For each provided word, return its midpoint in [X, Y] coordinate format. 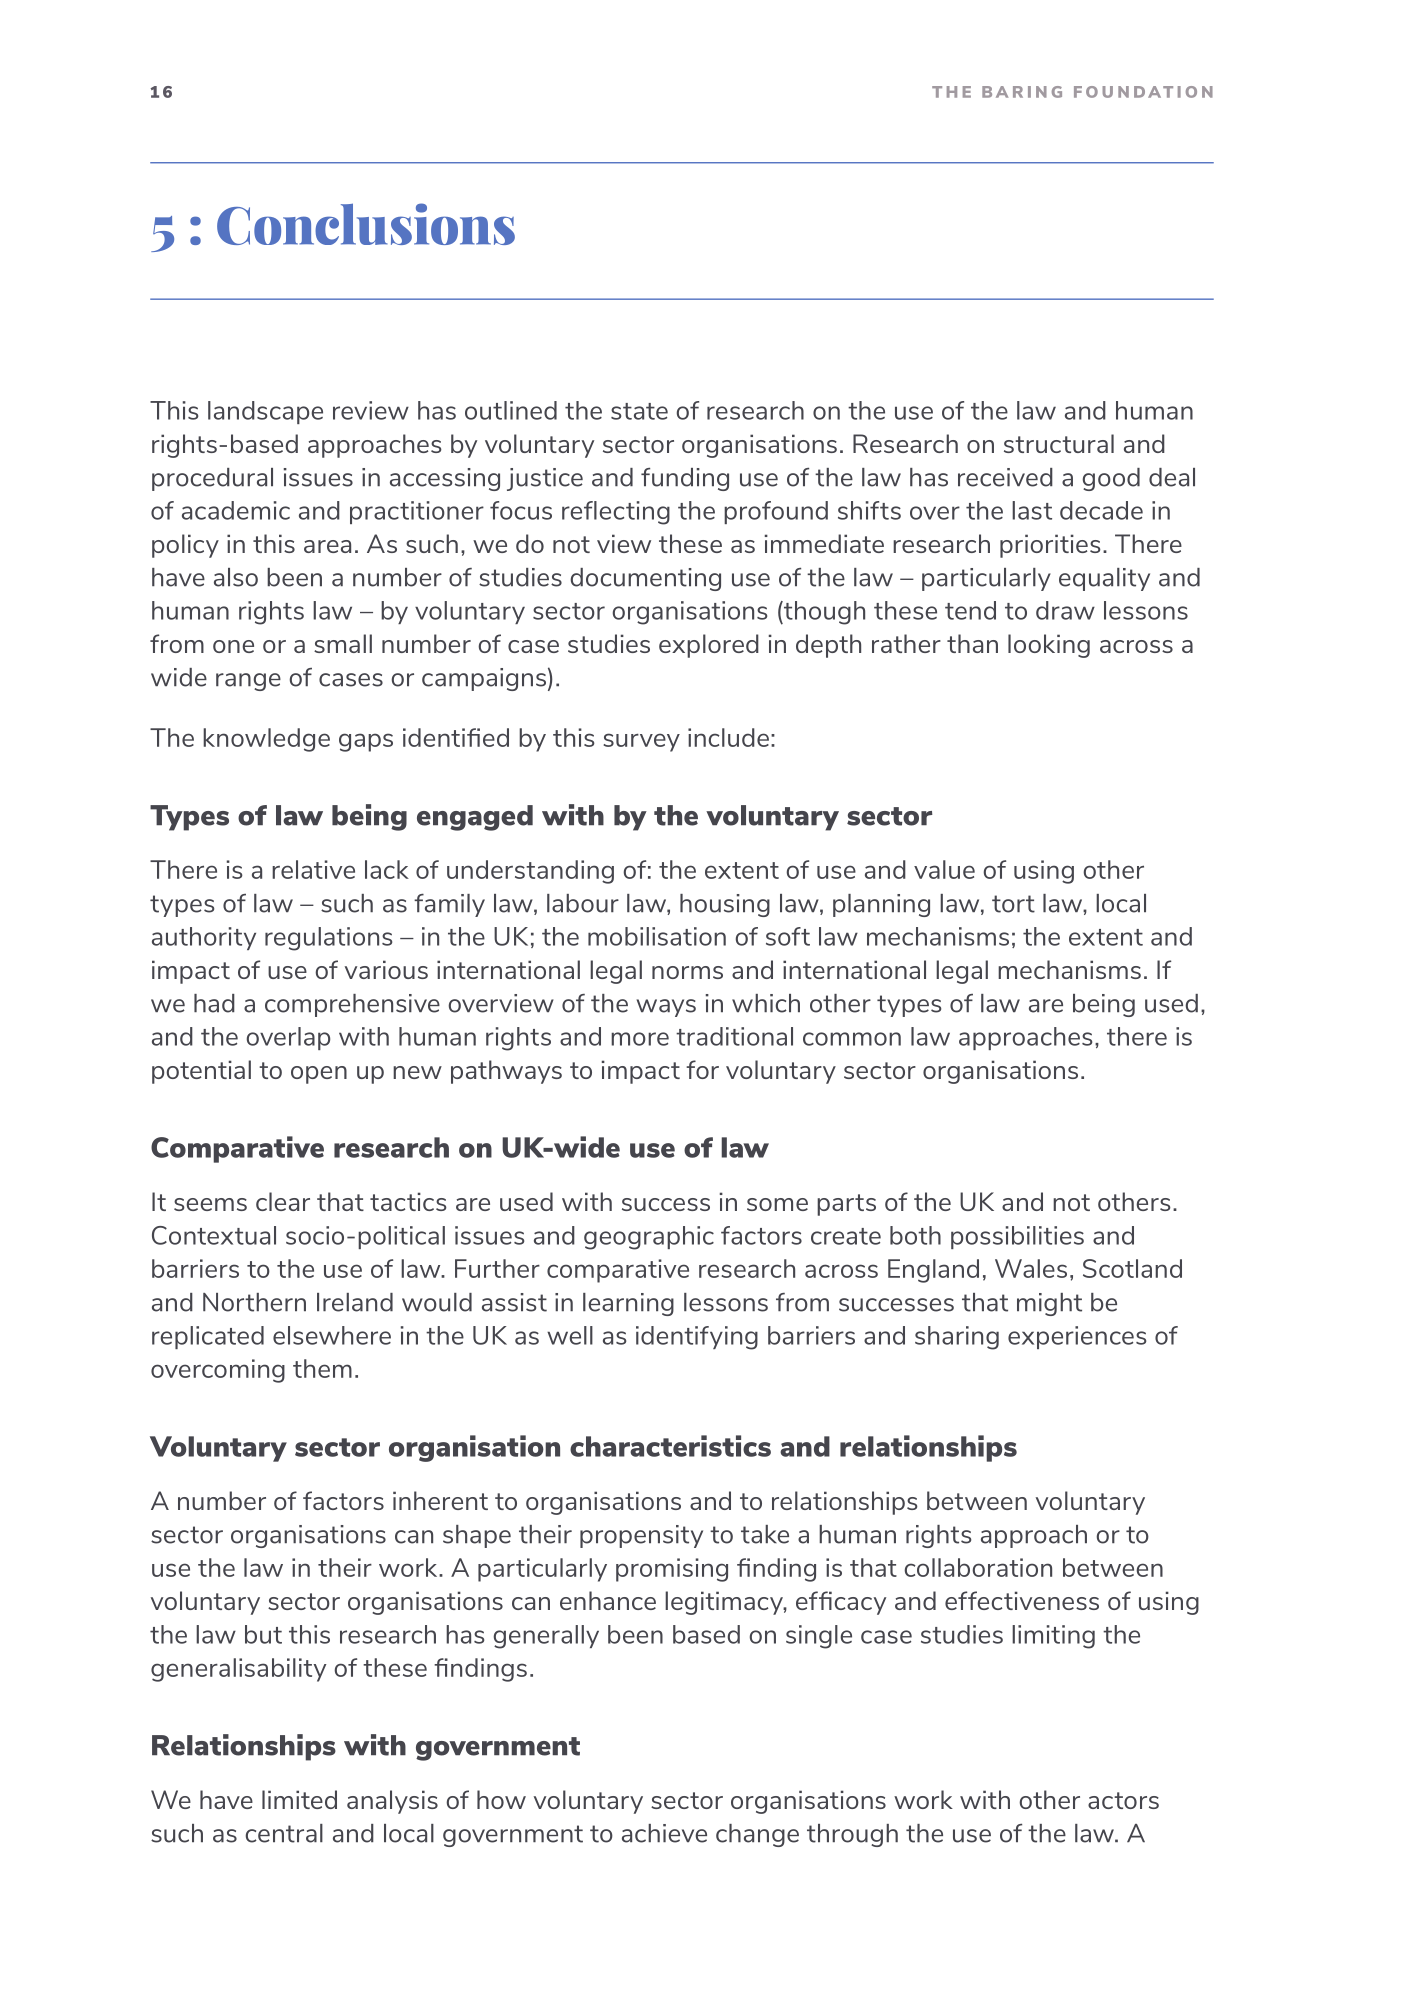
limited [299, 1799]
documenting [645, 579]
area [327, 546]
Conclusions [366, 224]
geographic [649, 1238]
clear [283, 1201]
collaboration [978, 1567]
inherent [440, 1500]
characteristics [670, 1446]
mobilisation [657, 936]
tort [1013, 904]
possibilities [1017, 1237]
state [639, 411]
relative [313, 869]
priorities [1050, 546]
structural [1059, 443]
